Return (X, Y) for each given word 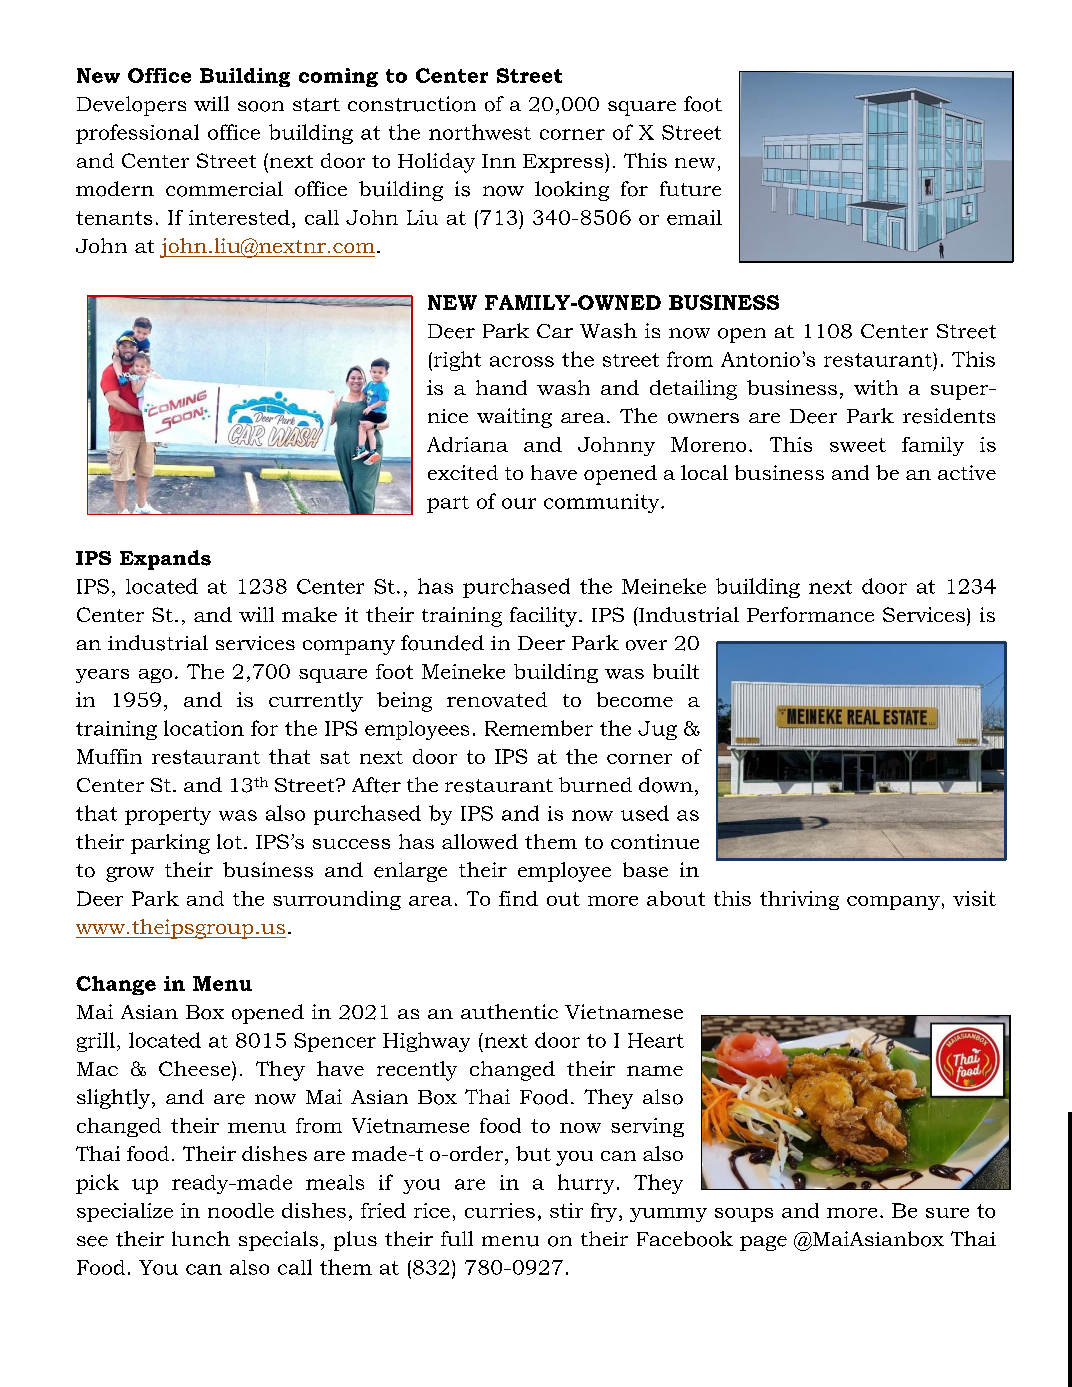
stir (566, 1210)
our (519, 503)
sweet (858, 445)
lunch (201, 1238)
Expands (165, 560)
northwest (480, 132)
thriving (799, 900)
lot (229, 841)
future (690, 188)
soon (261, 106)
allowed (480, 841)
